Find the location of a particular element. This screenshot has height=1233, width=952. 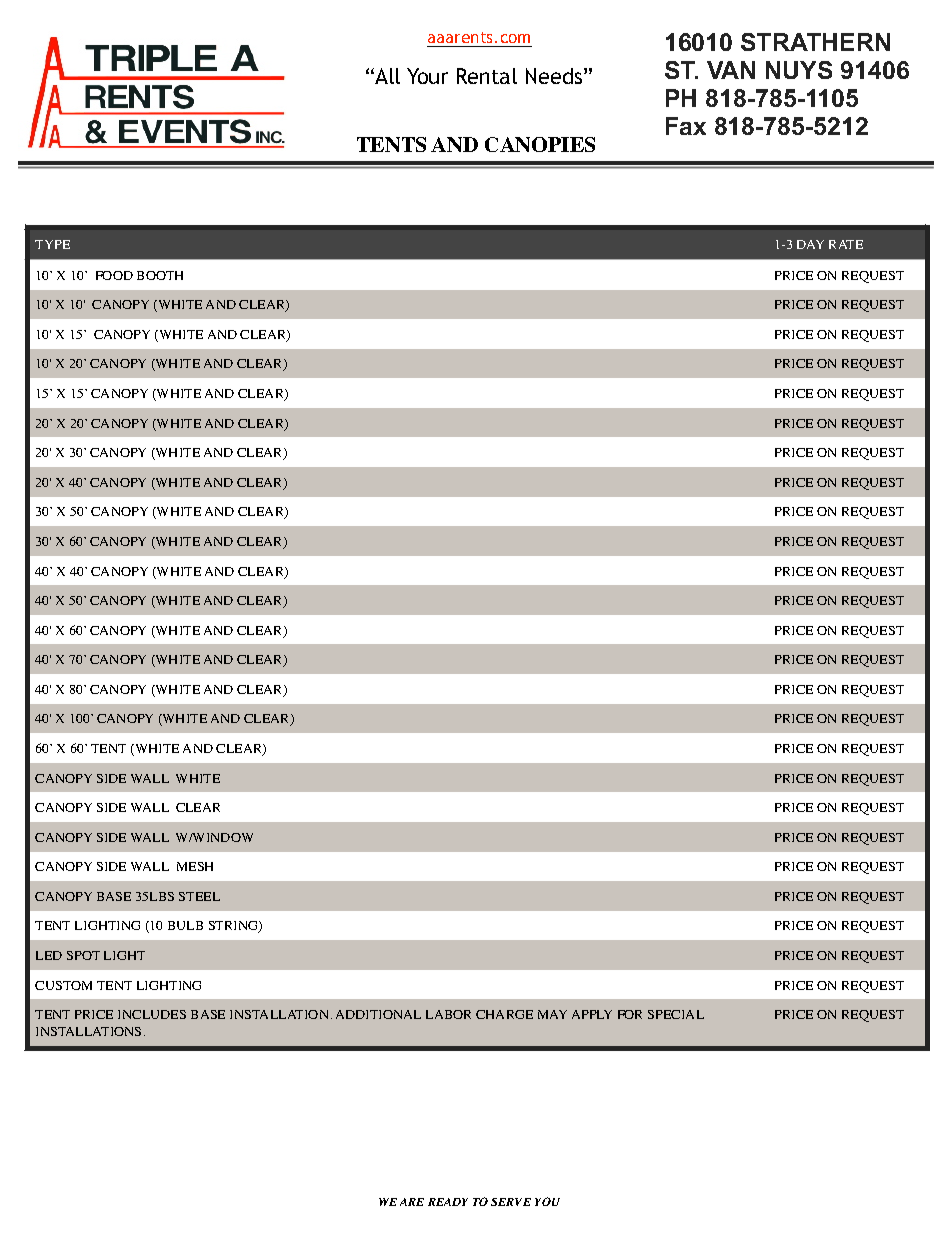

Your is located at coordinates (427, 76).
